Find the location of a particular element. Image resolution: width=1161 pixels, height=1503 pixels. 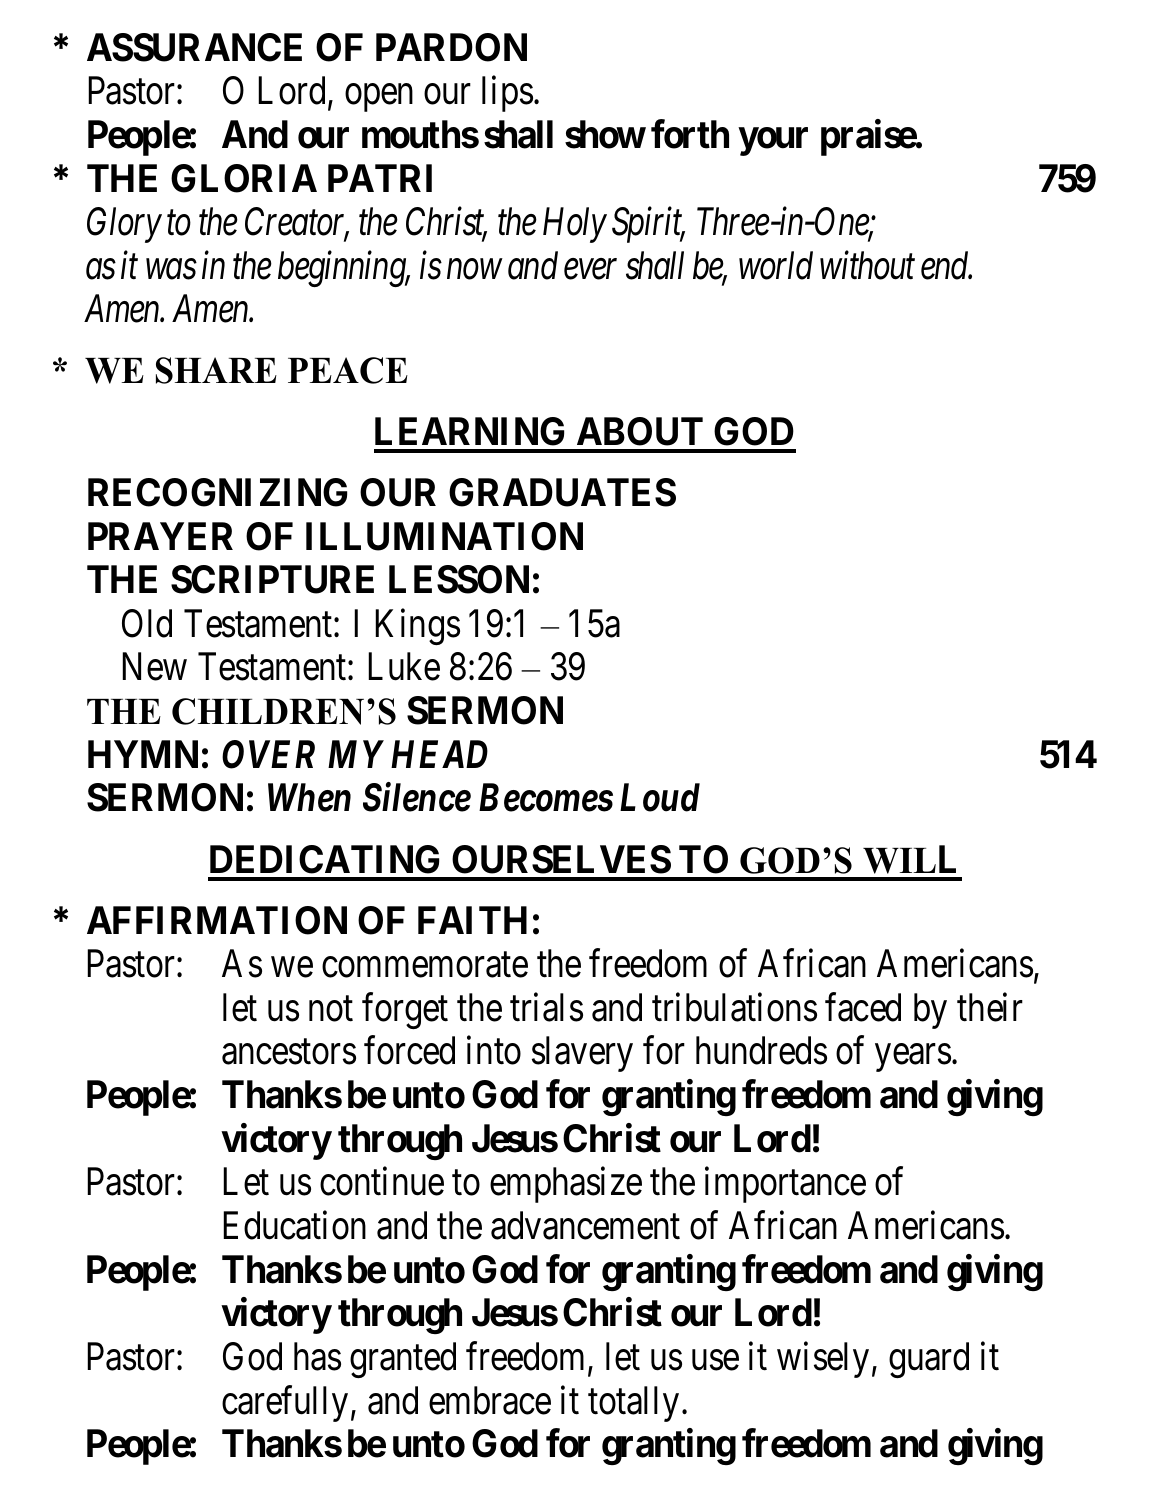

WILL is located at coordinates (909, 859).
